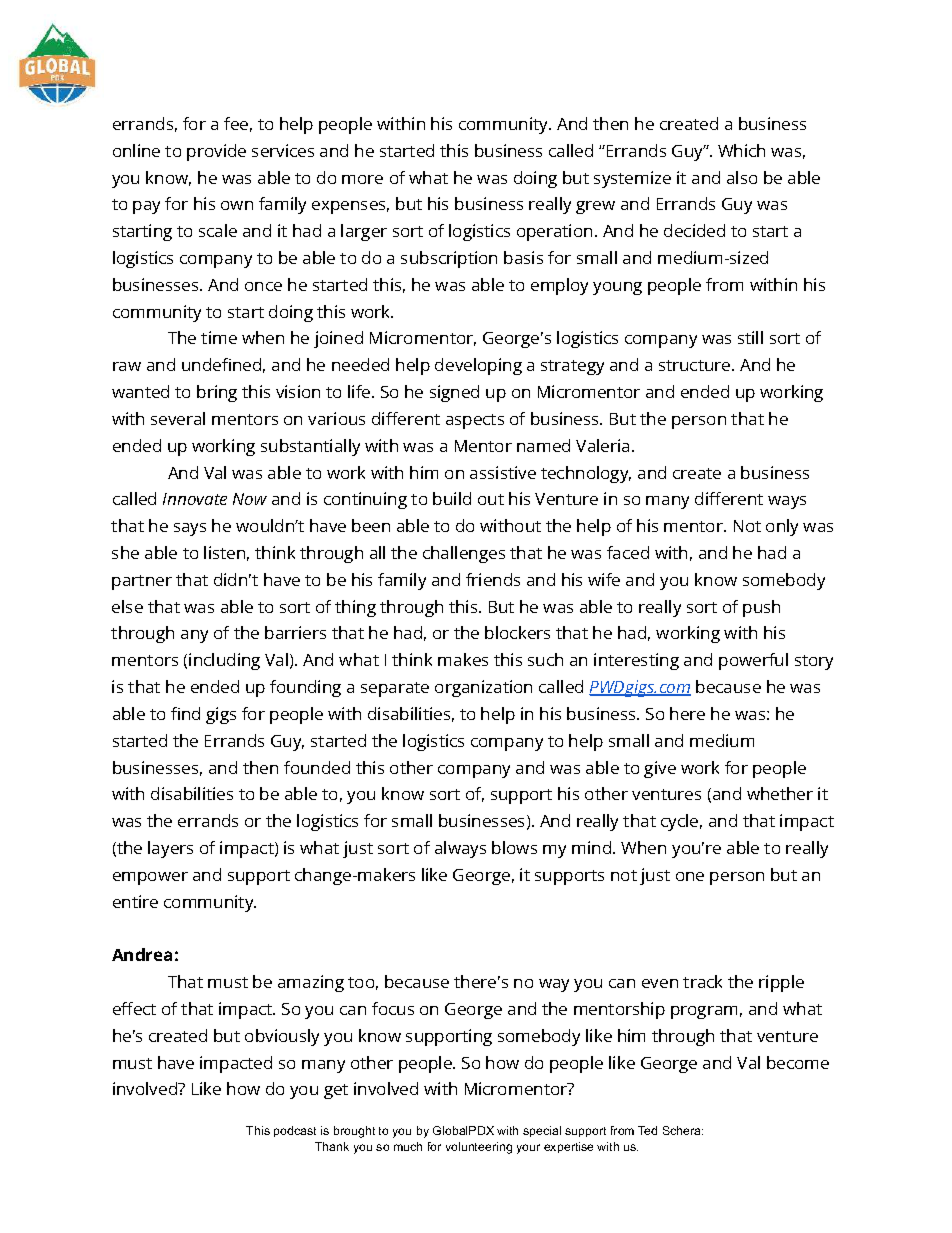 The width and height of the screenshot is (952, 1233). What do you see at coordinates (295, 1131) in the screenshot?
I see `podcast` at bounding box center [295, 1131].
